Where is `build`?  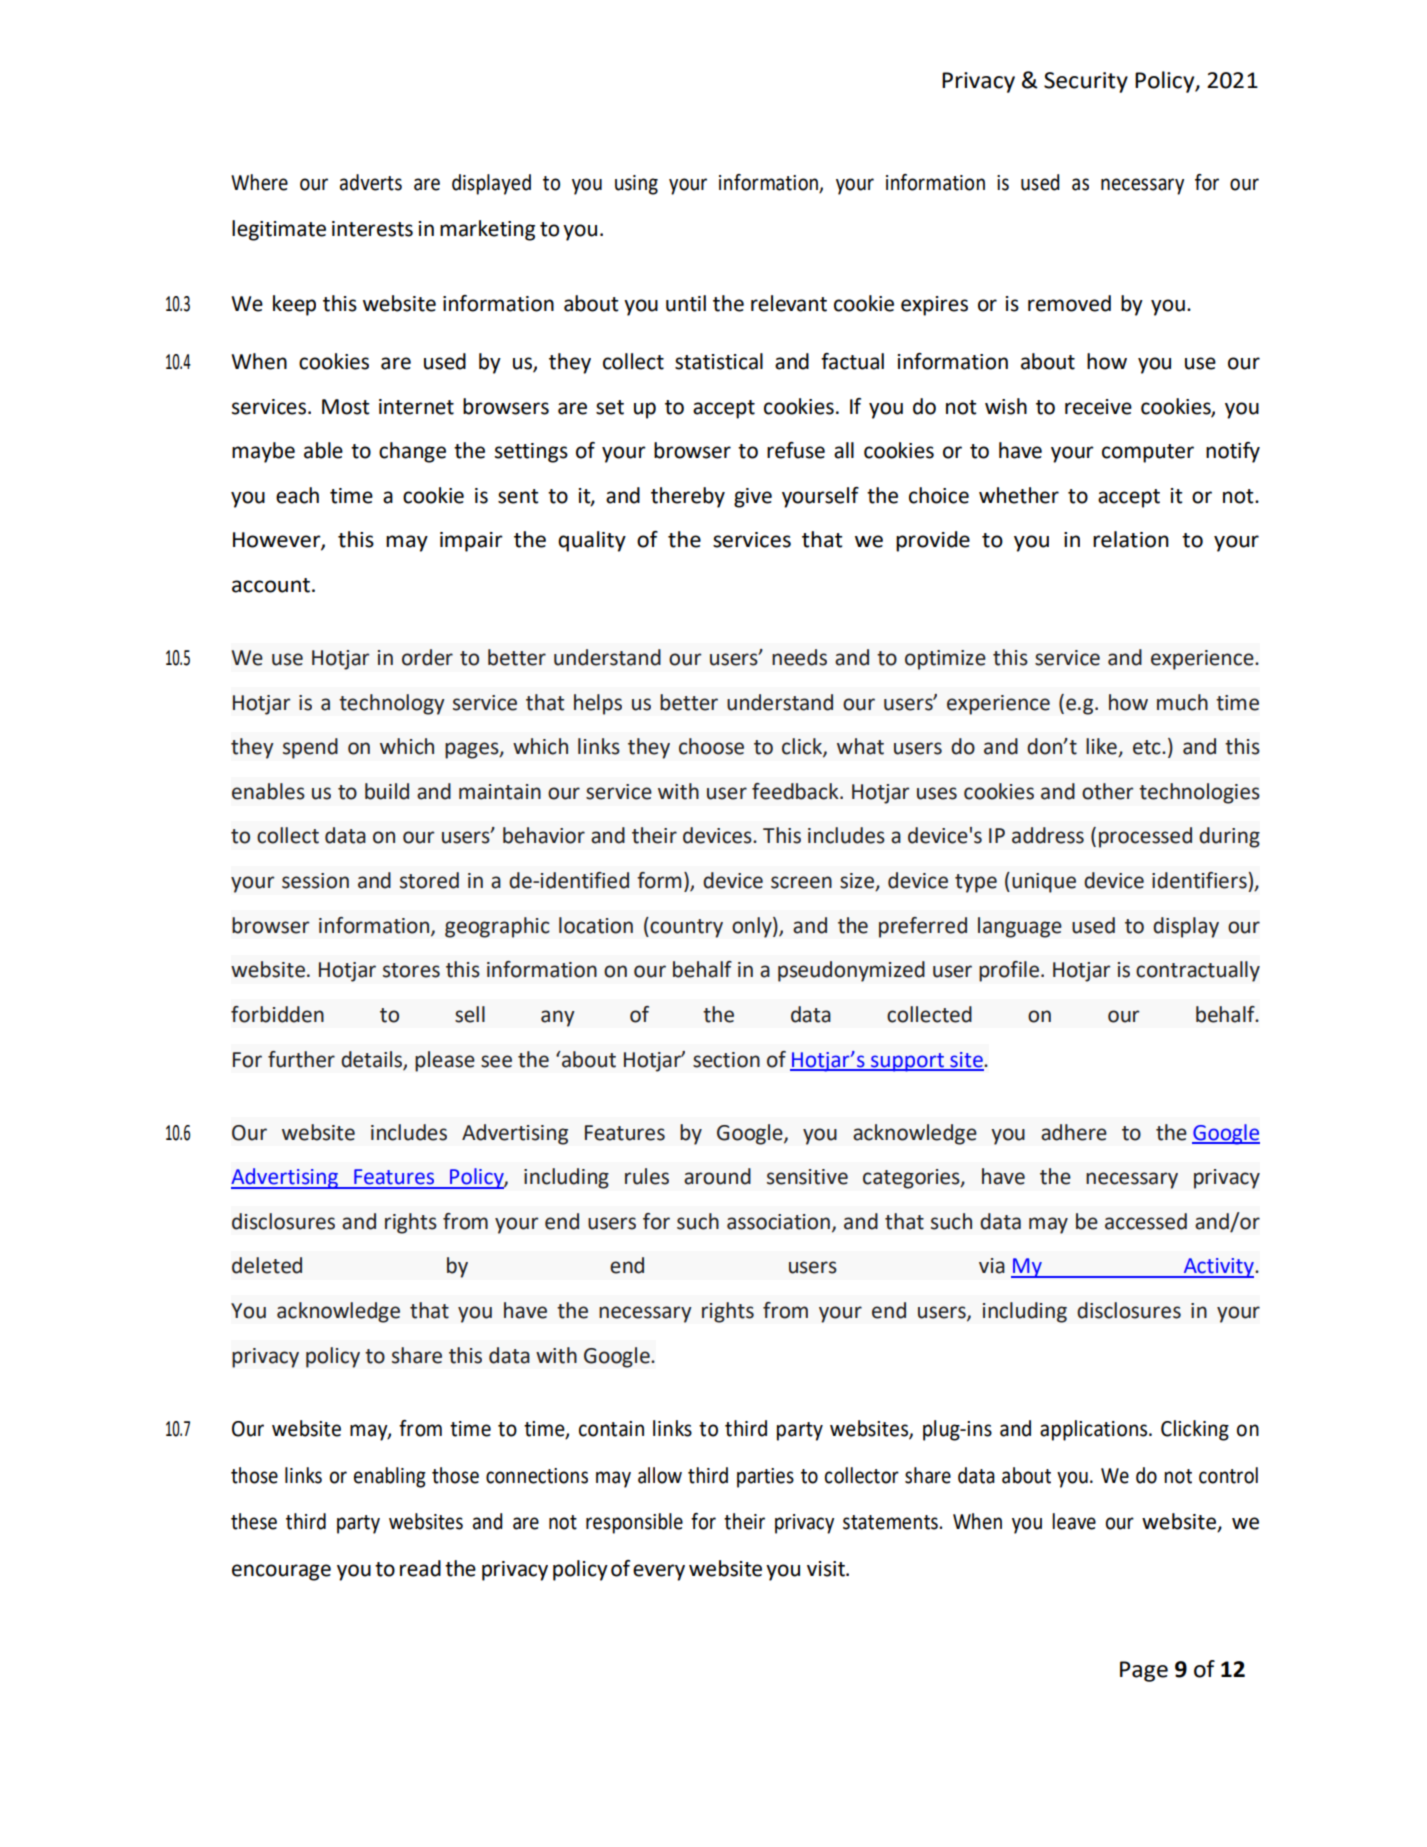
build is located at coordinates (387, 791).
